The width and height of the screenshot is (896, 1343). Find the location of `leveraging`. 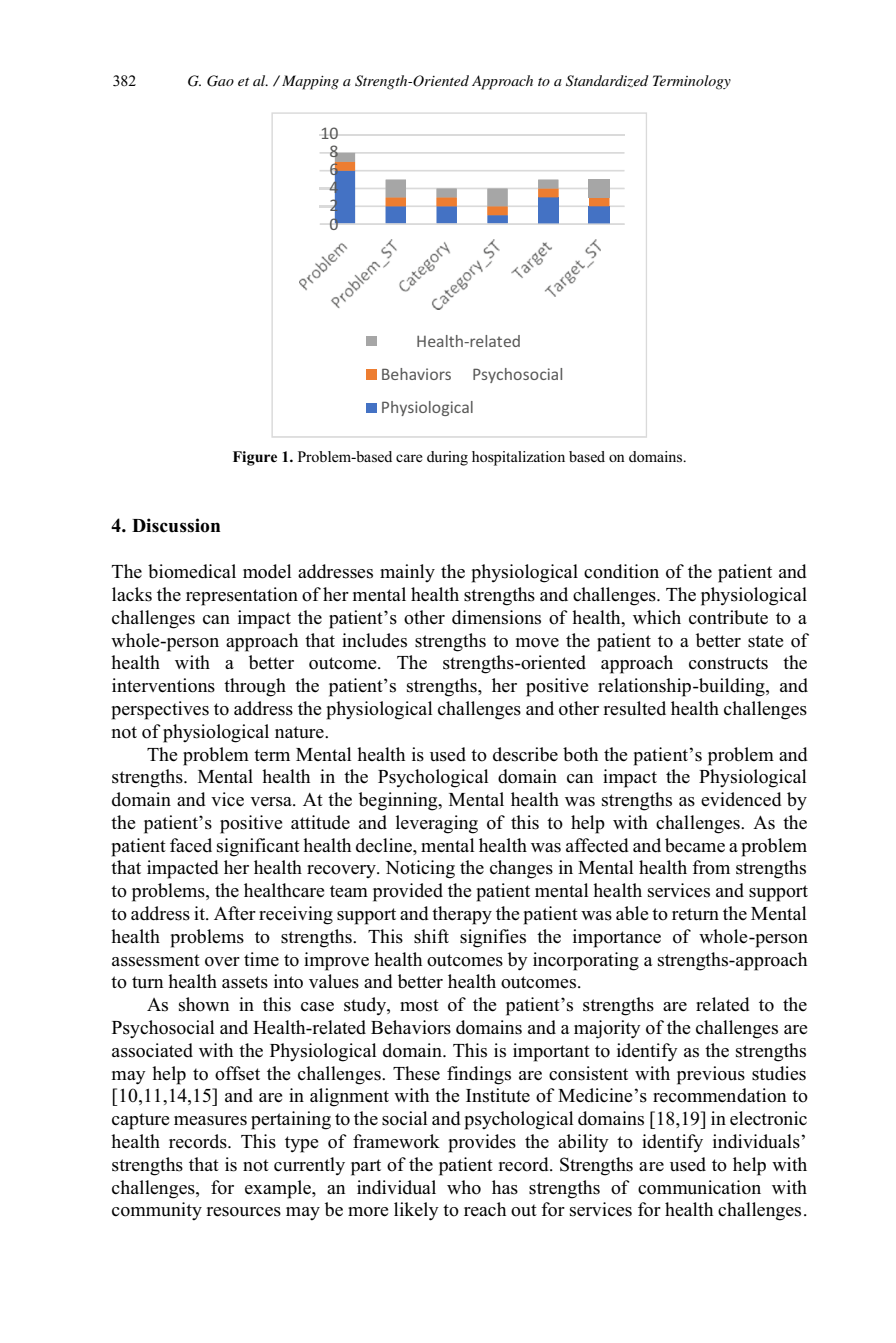

leveraging is located at coordinates (437, 824).
